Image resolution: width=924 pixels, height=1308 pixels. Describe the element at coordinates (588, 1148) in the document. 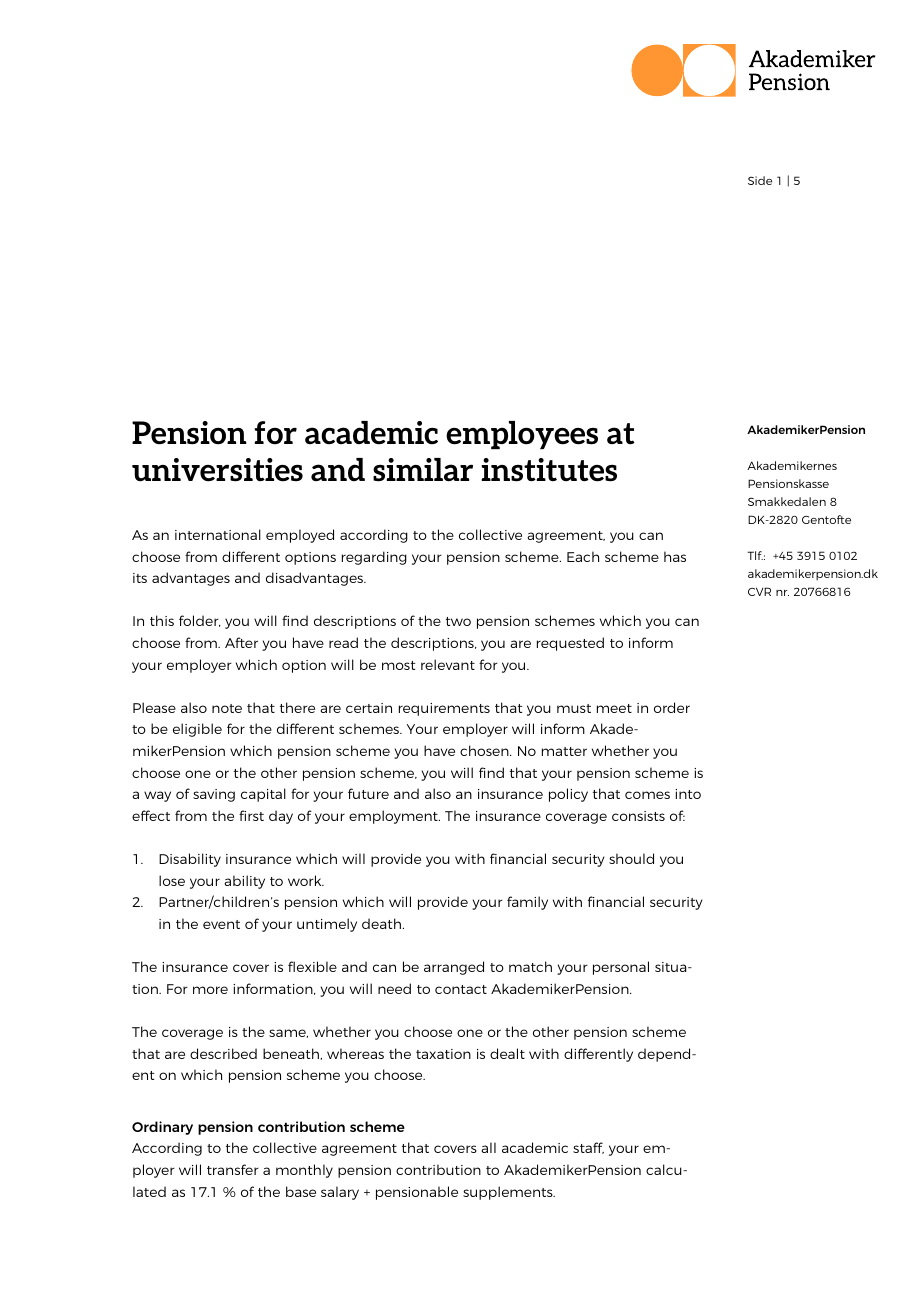

I see `staff` at that location.
